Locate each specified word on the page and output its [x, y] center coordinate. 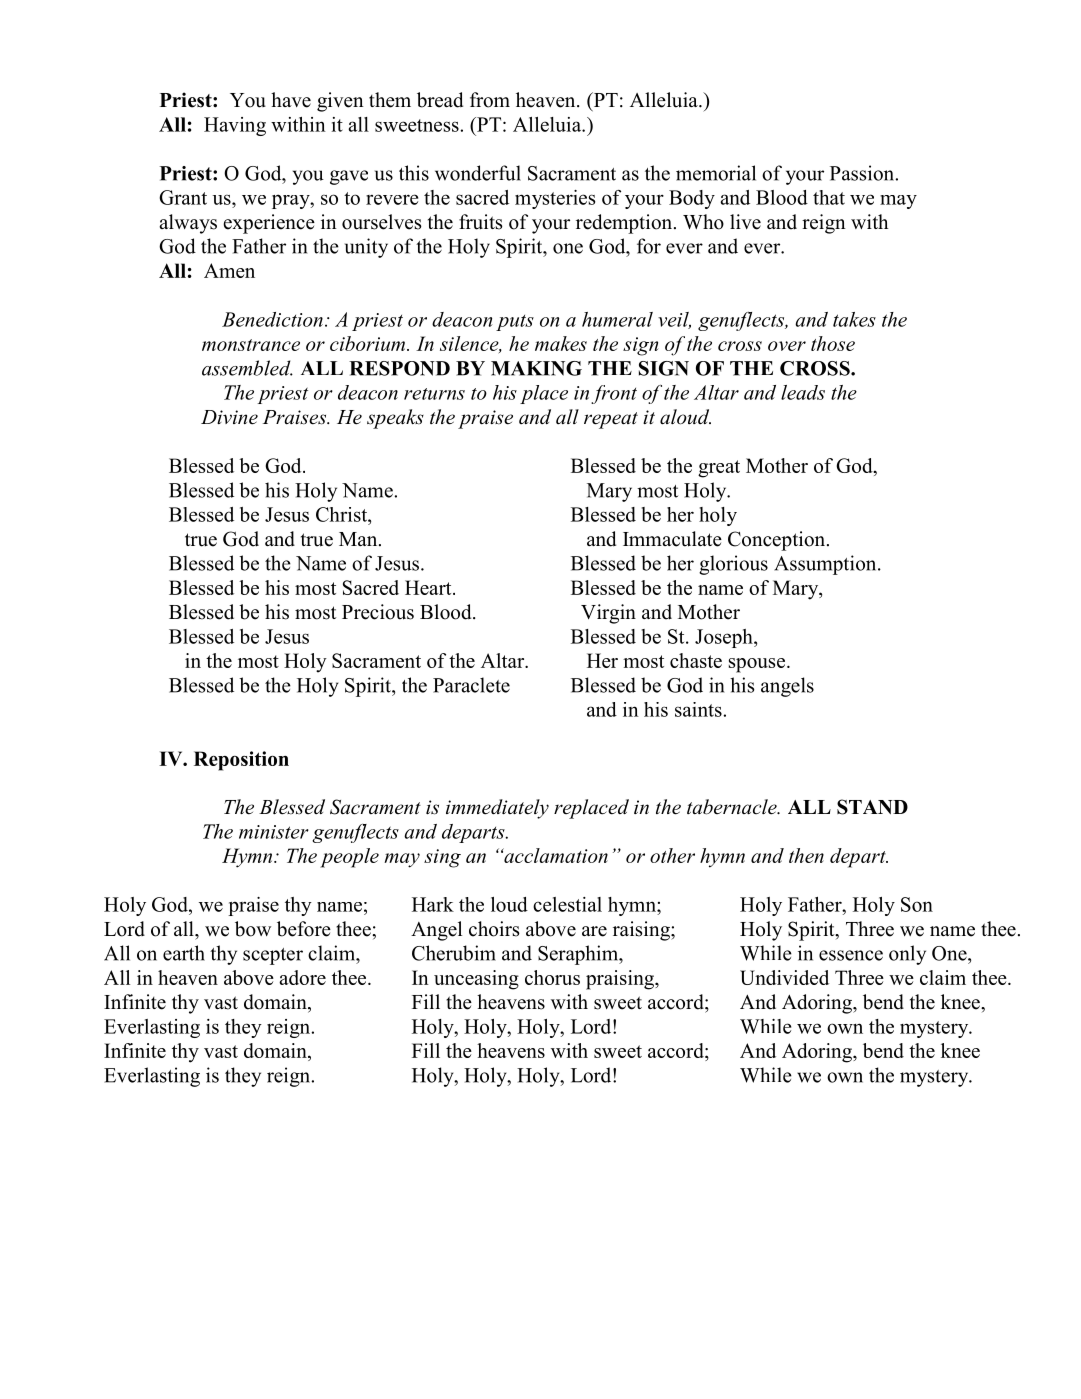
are [594, 931]
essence [851, 955]
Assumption [826, 565]
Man [359, 539]
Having [235, 126]
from [490, 100]
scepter [273, 956]
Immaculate [672, 539]
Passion [863, 173]
